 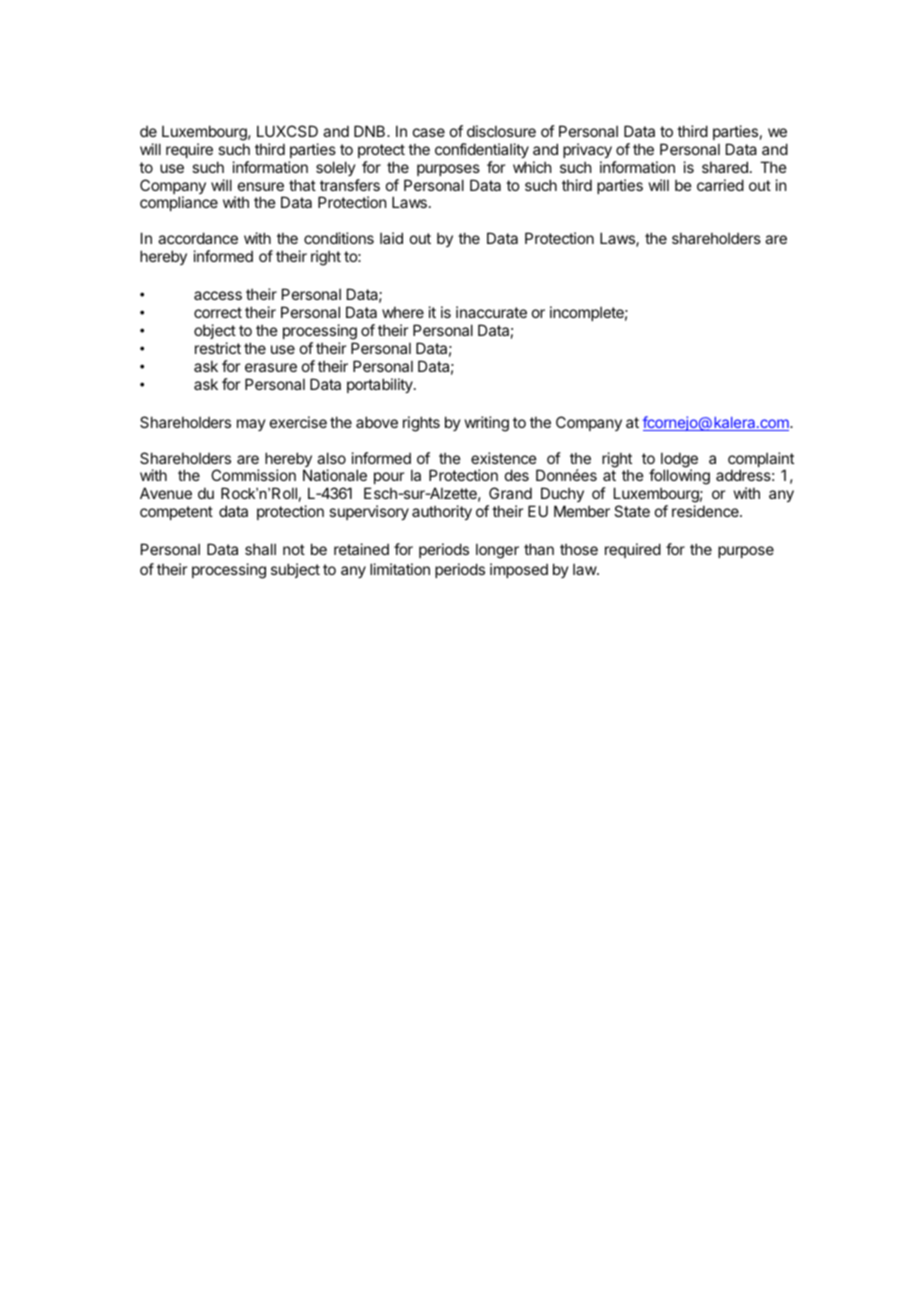 What do you see at coordinates (679, 461) in the document?
I see `lodge` at bounding box center [679, 461].
